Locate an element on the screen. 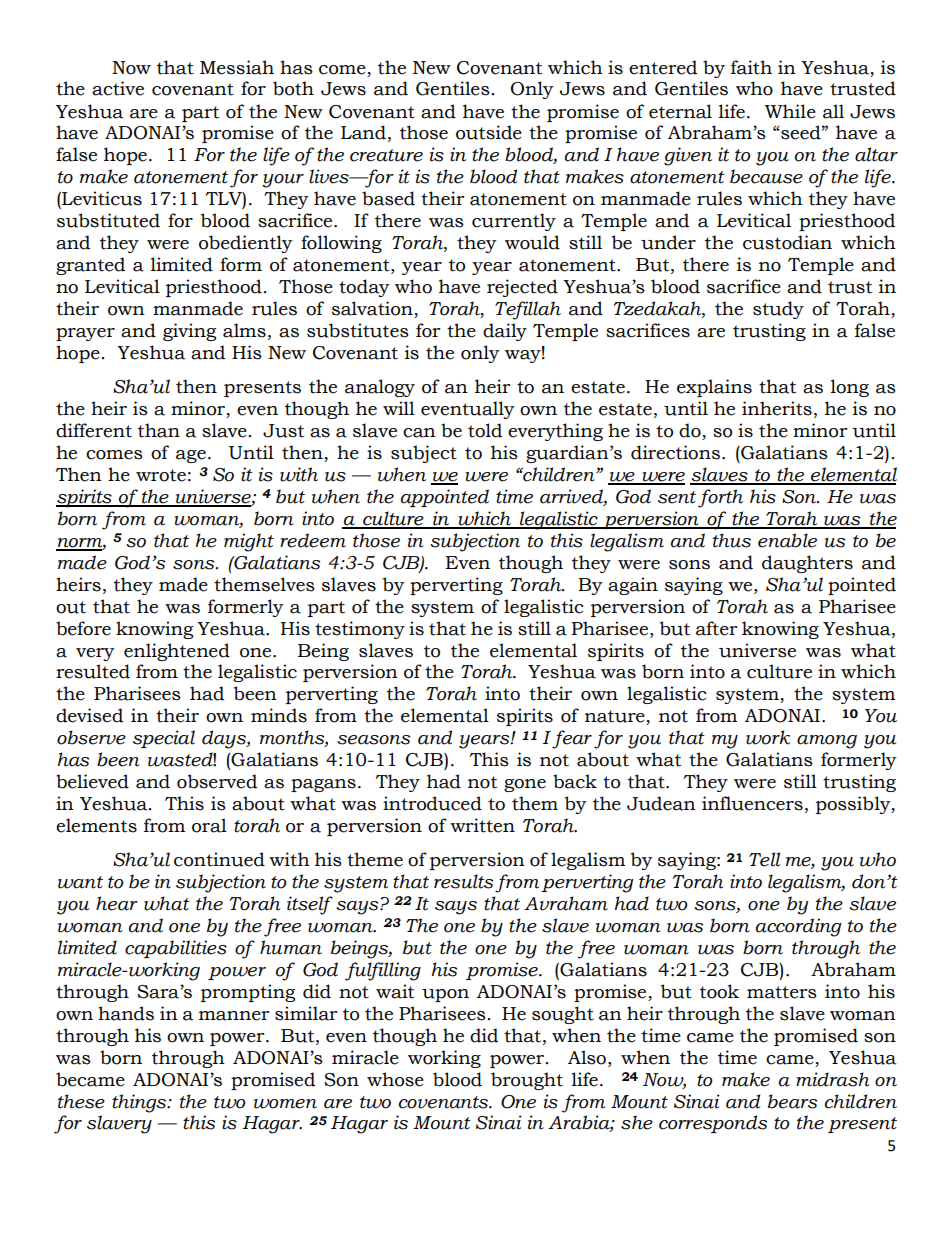 This screenshot has height=1233, width=952. While is located at coordinates (790, 111).
